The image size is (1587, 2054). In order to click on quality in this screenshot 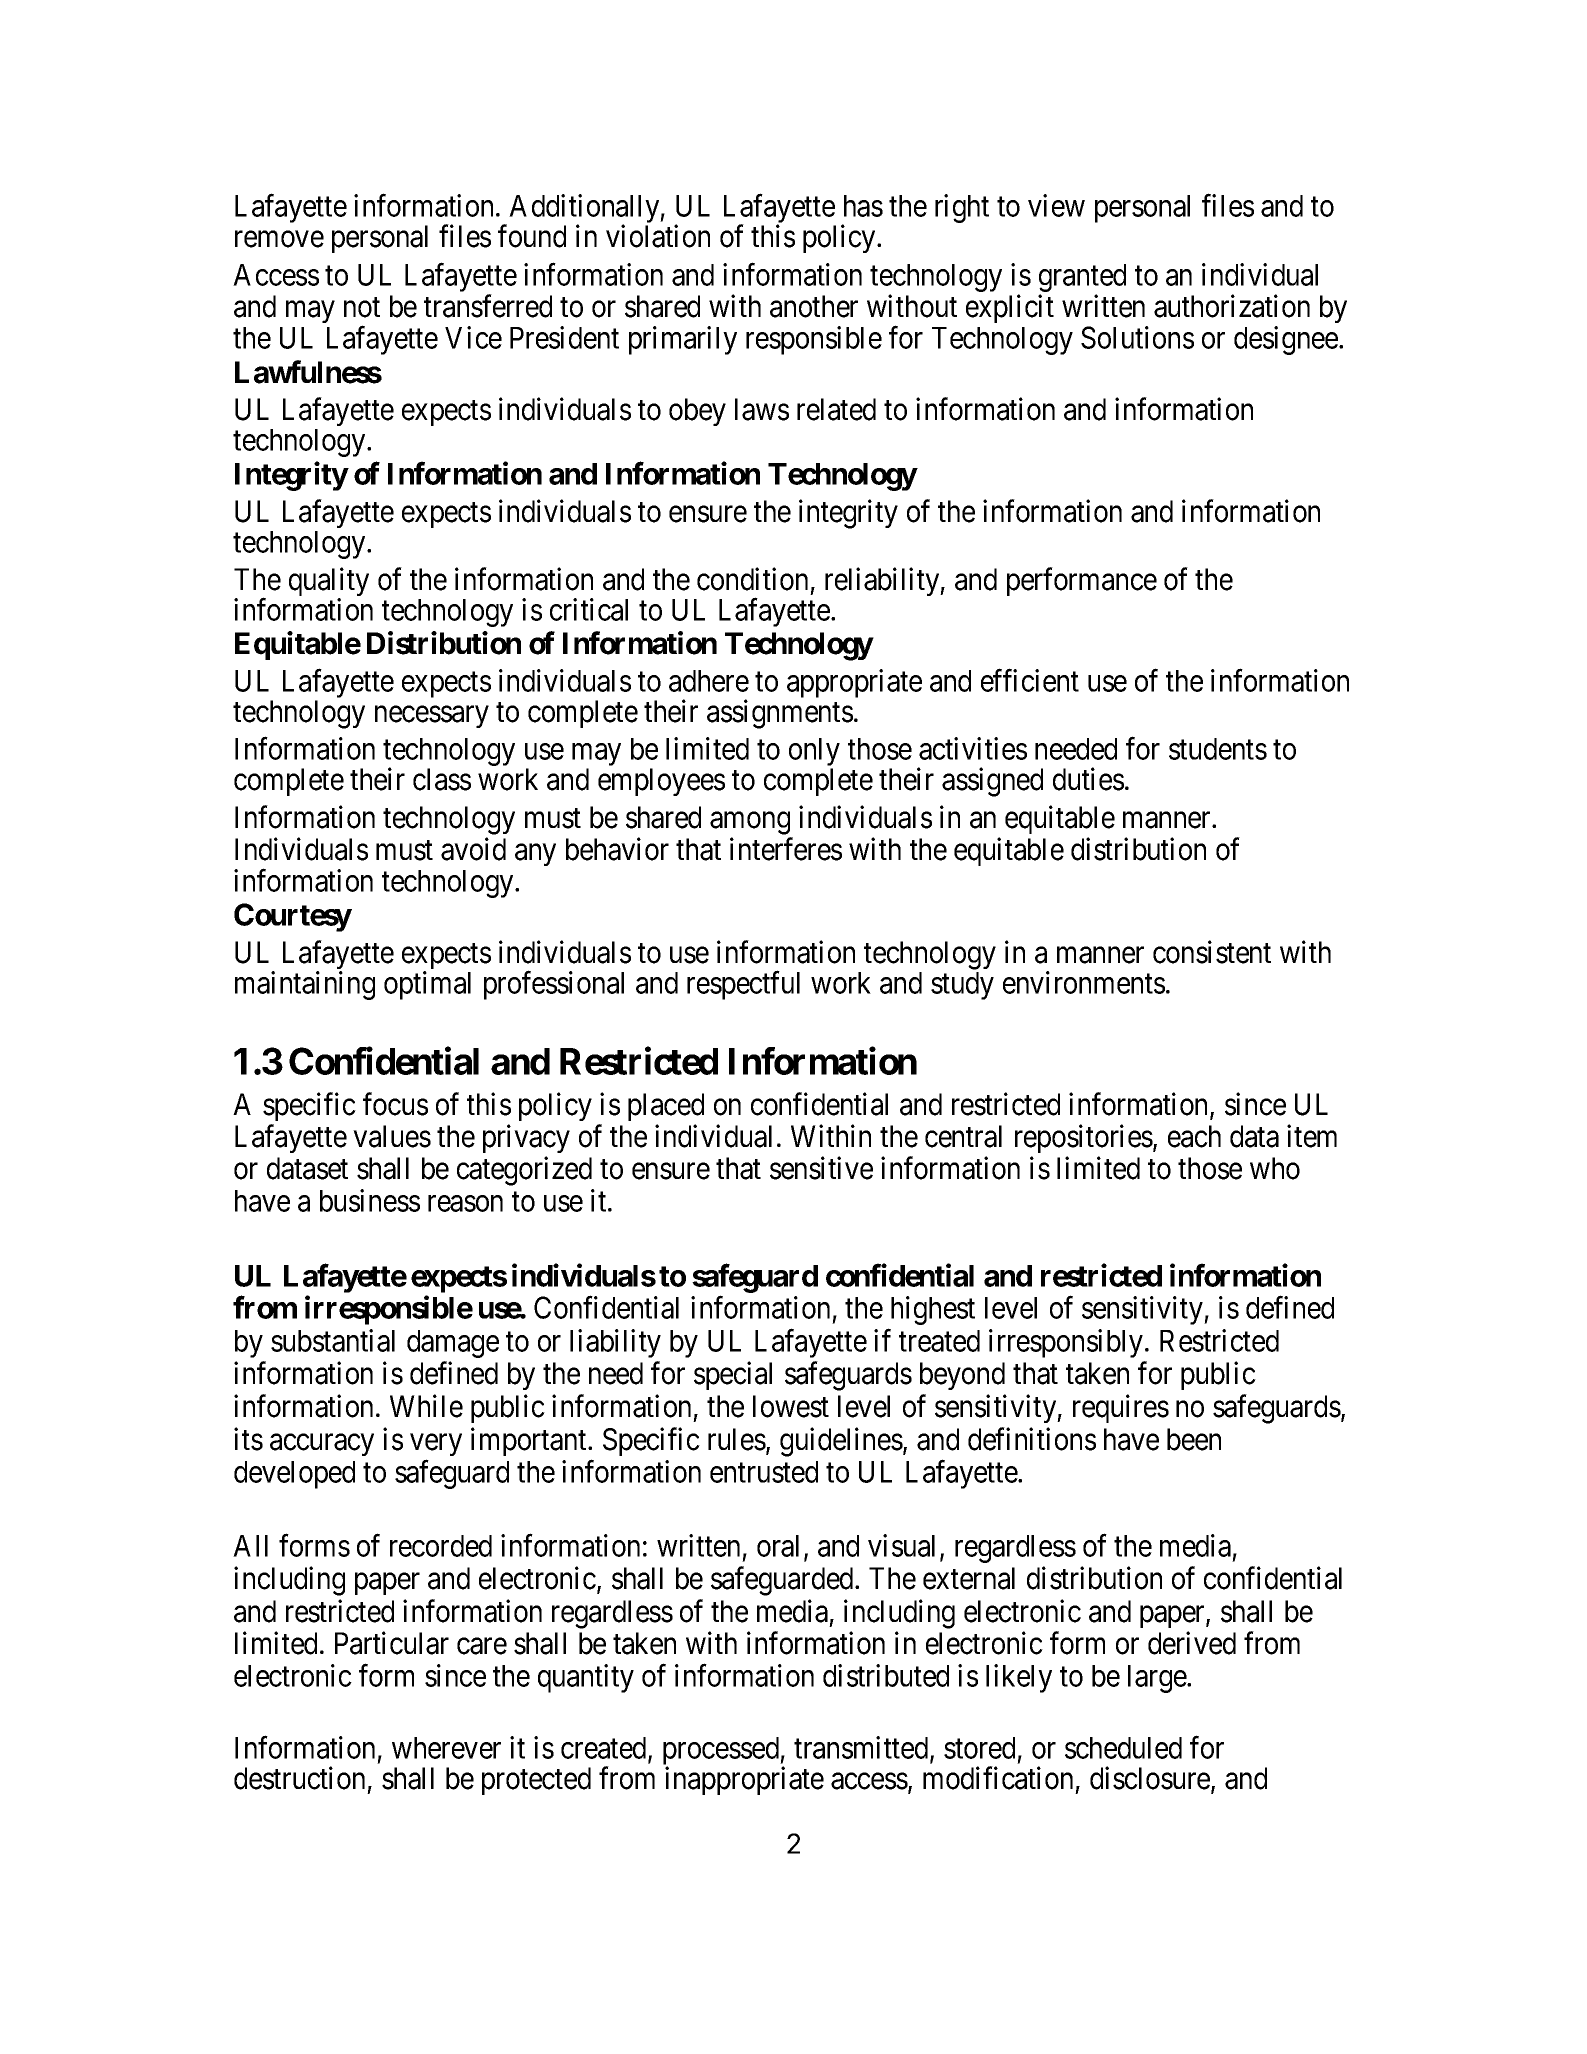, I will do `click(329, 583)`.
